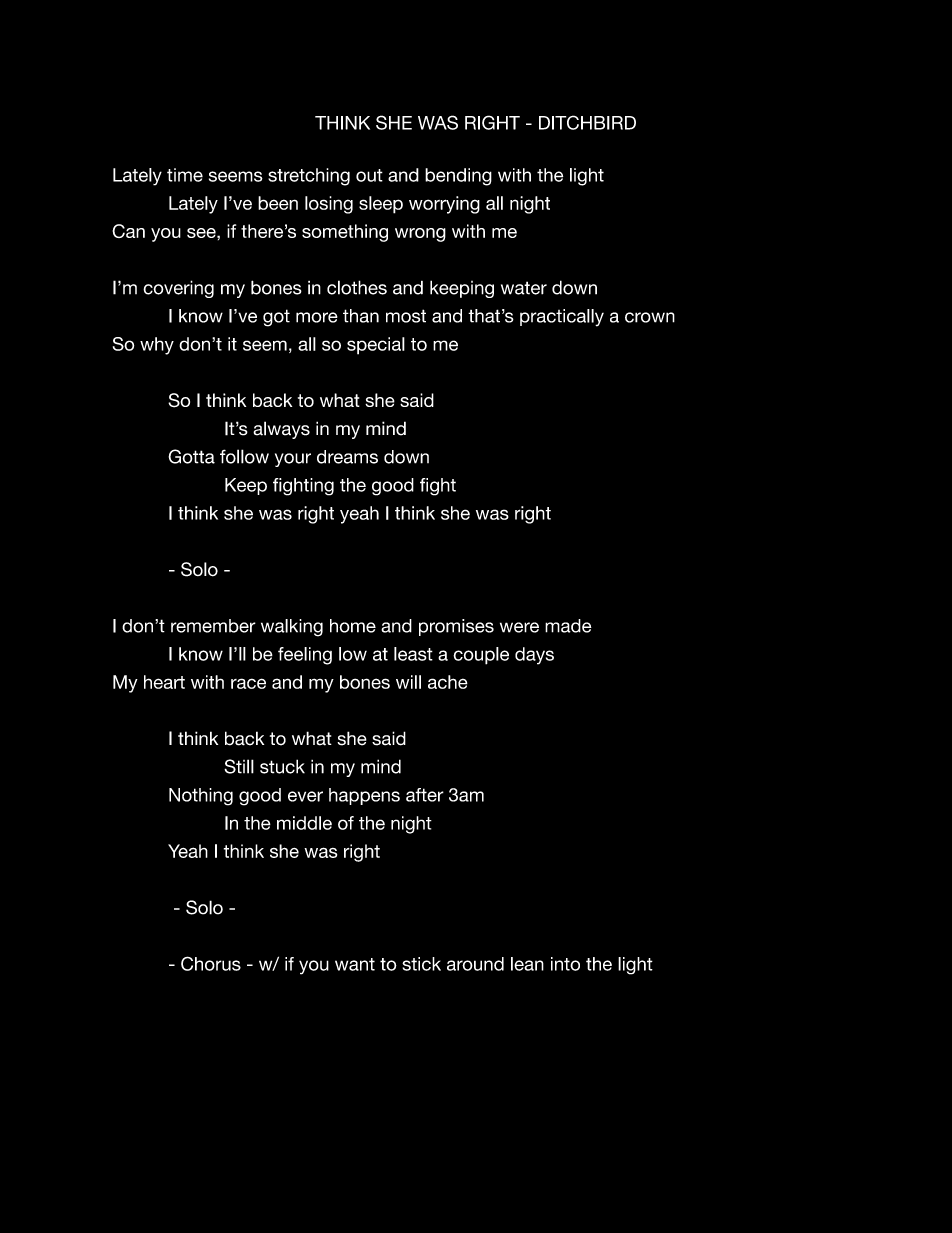 The width and height of the page is (952, 1233). Describe the element at coordinates (381, 205) in the page. I see `sleep` at that location.
